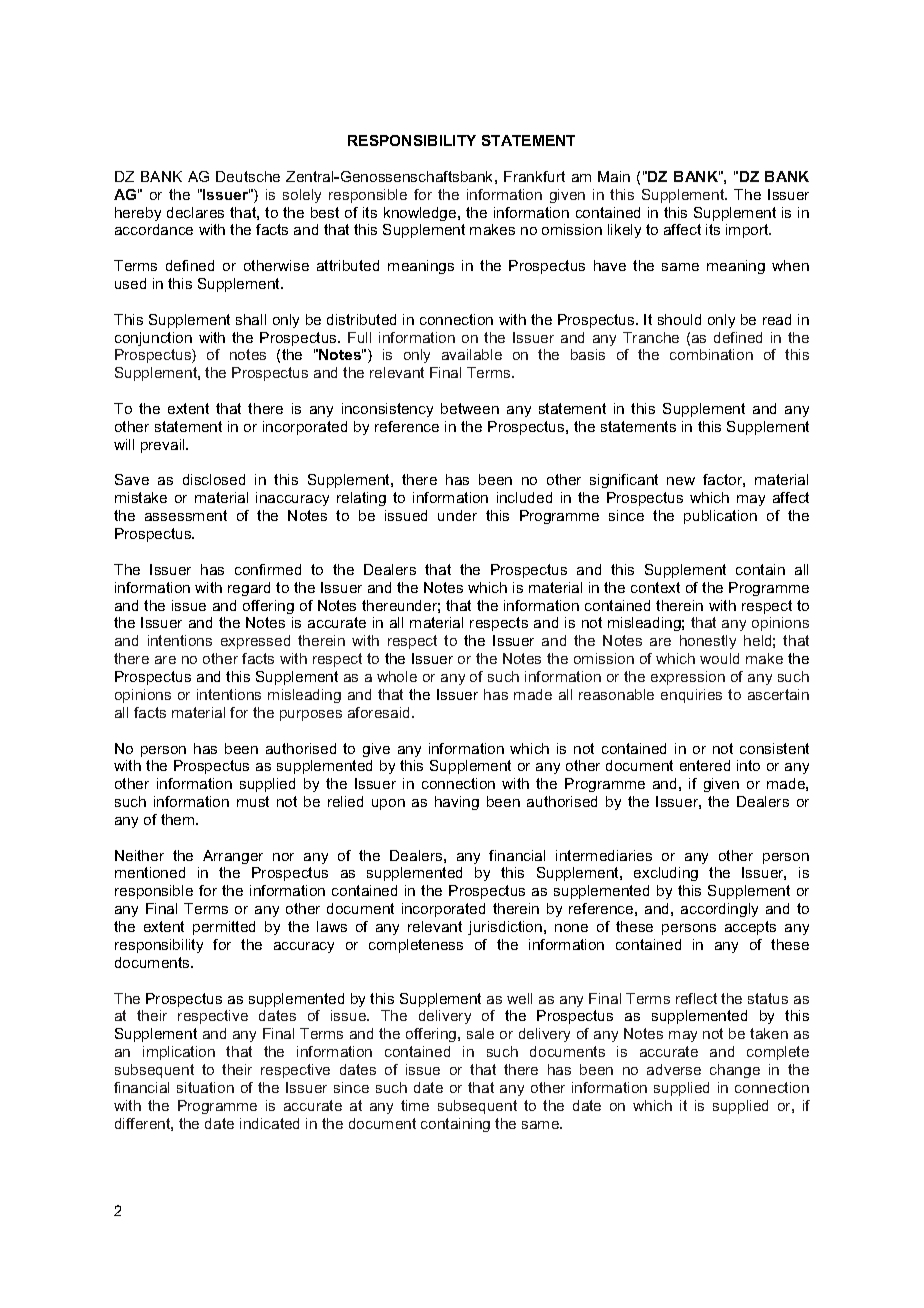  What do you see at coordinates (421, 214) in the image?
I see `knowledge` at bounding box center [421, 214].
